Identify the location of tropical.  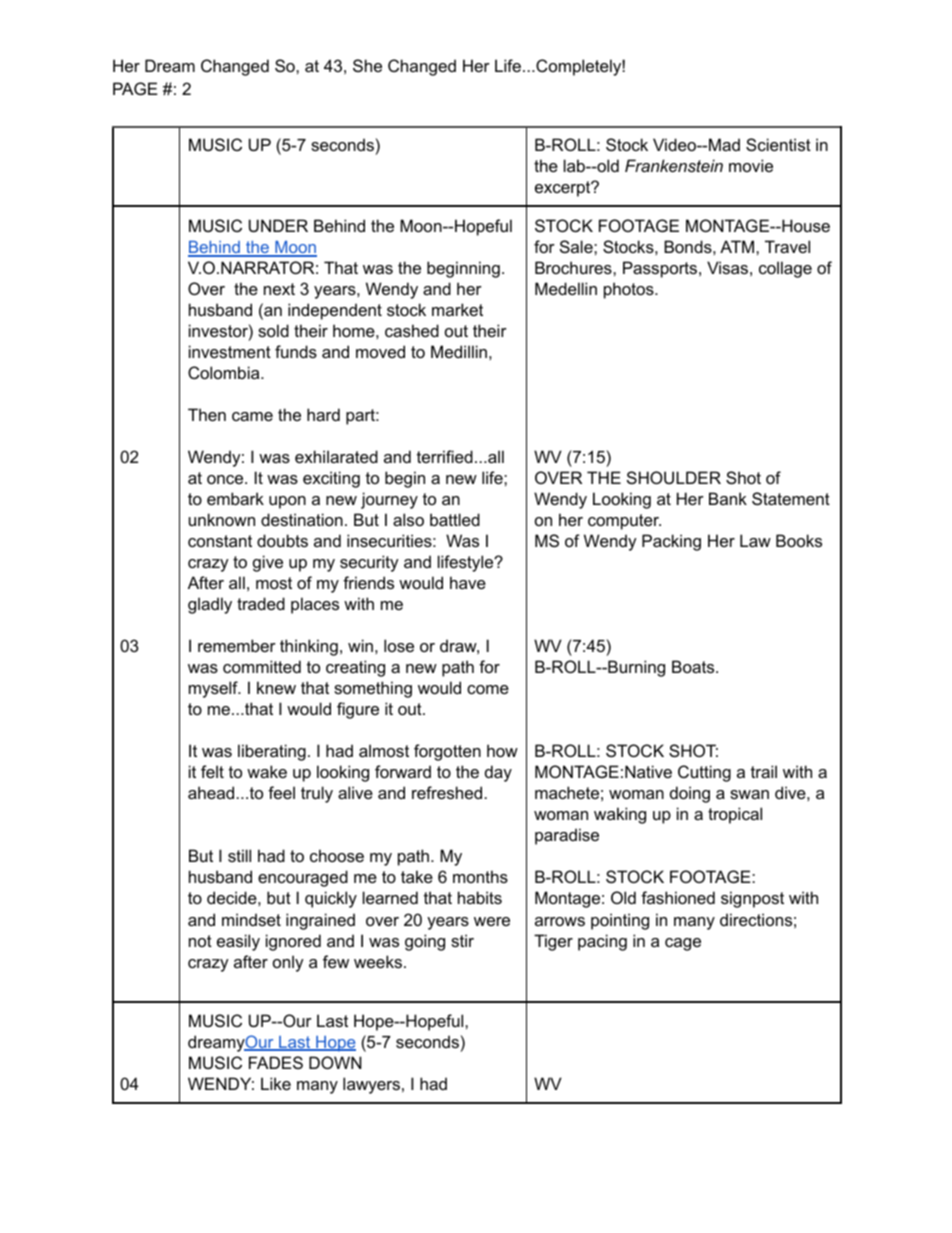
(735, 815).
